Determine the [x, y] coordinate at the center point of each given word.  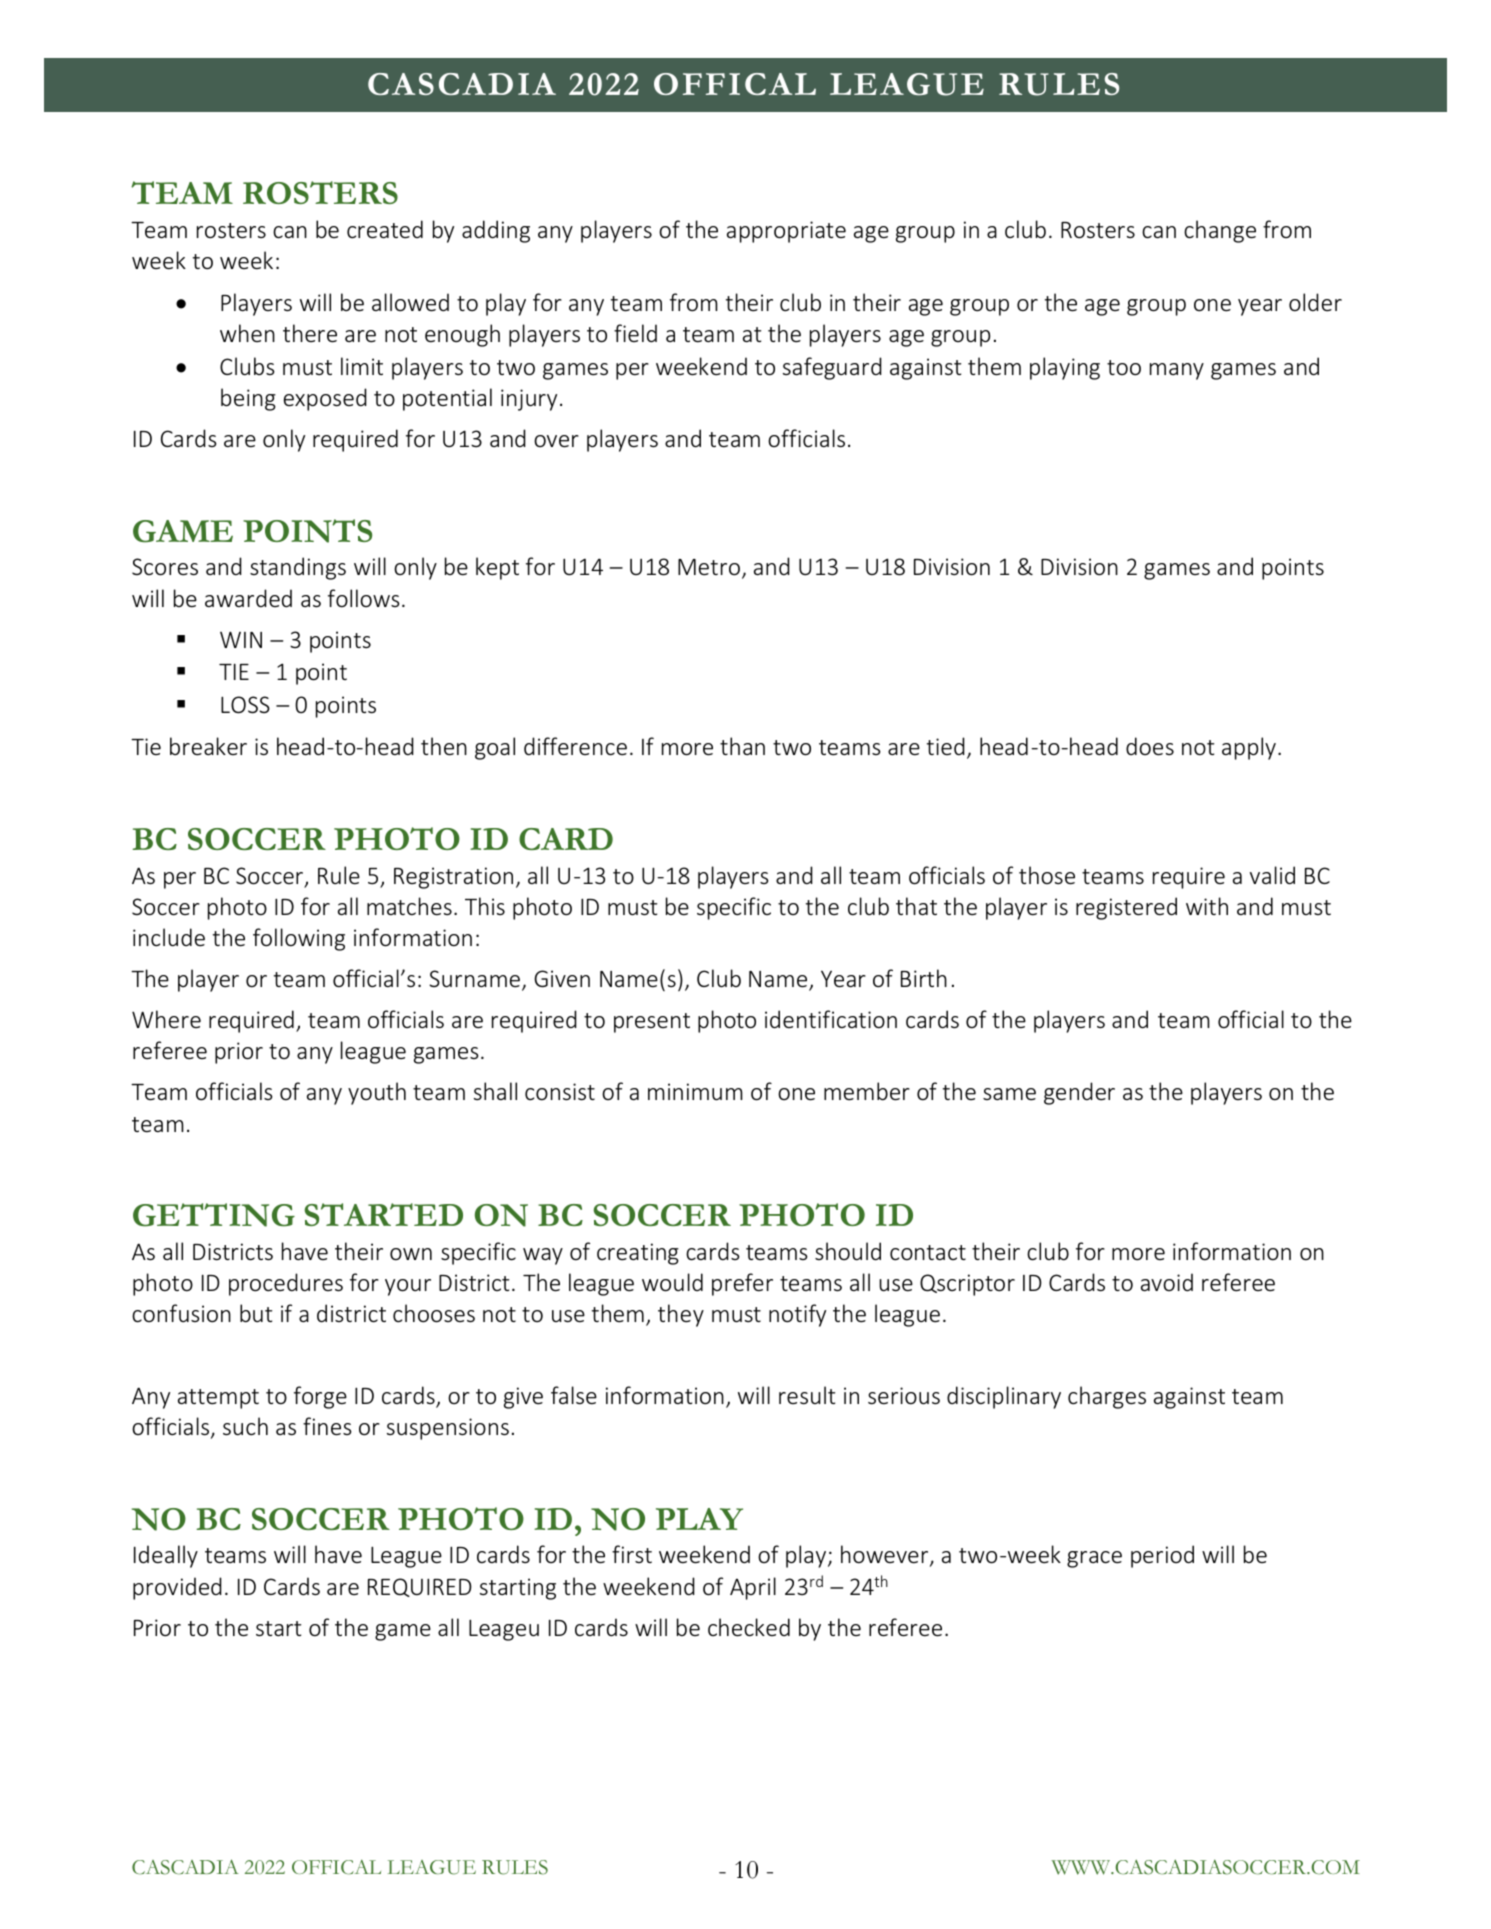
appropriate [786, 232]
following [299, 939]
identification [831, 1019]
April [753, 1588]
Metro [710, 568]
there [310, 333]
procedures [286, 1284]
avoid [1167, 1282]
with [1207, 906]
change [1220, 231]
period [1162, 1556]
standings [298, 568]
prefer [742, 1284]
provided [177, 1588]
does [1150, 746]
